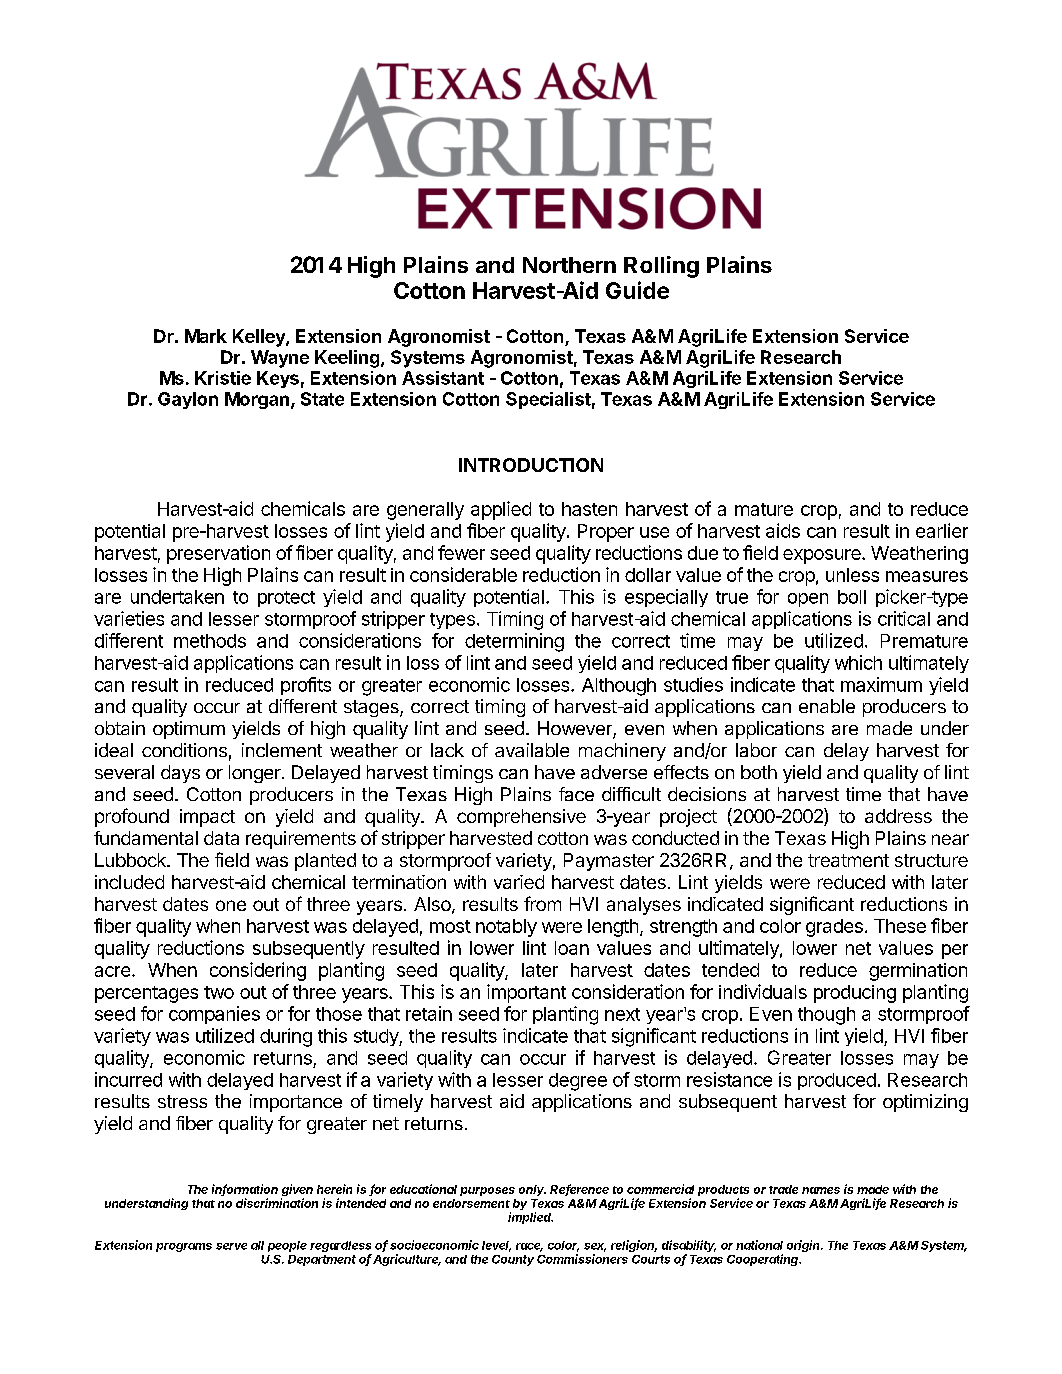 This document has height=1374, width=1062. I want to click on conditions, so click(184, 750).
